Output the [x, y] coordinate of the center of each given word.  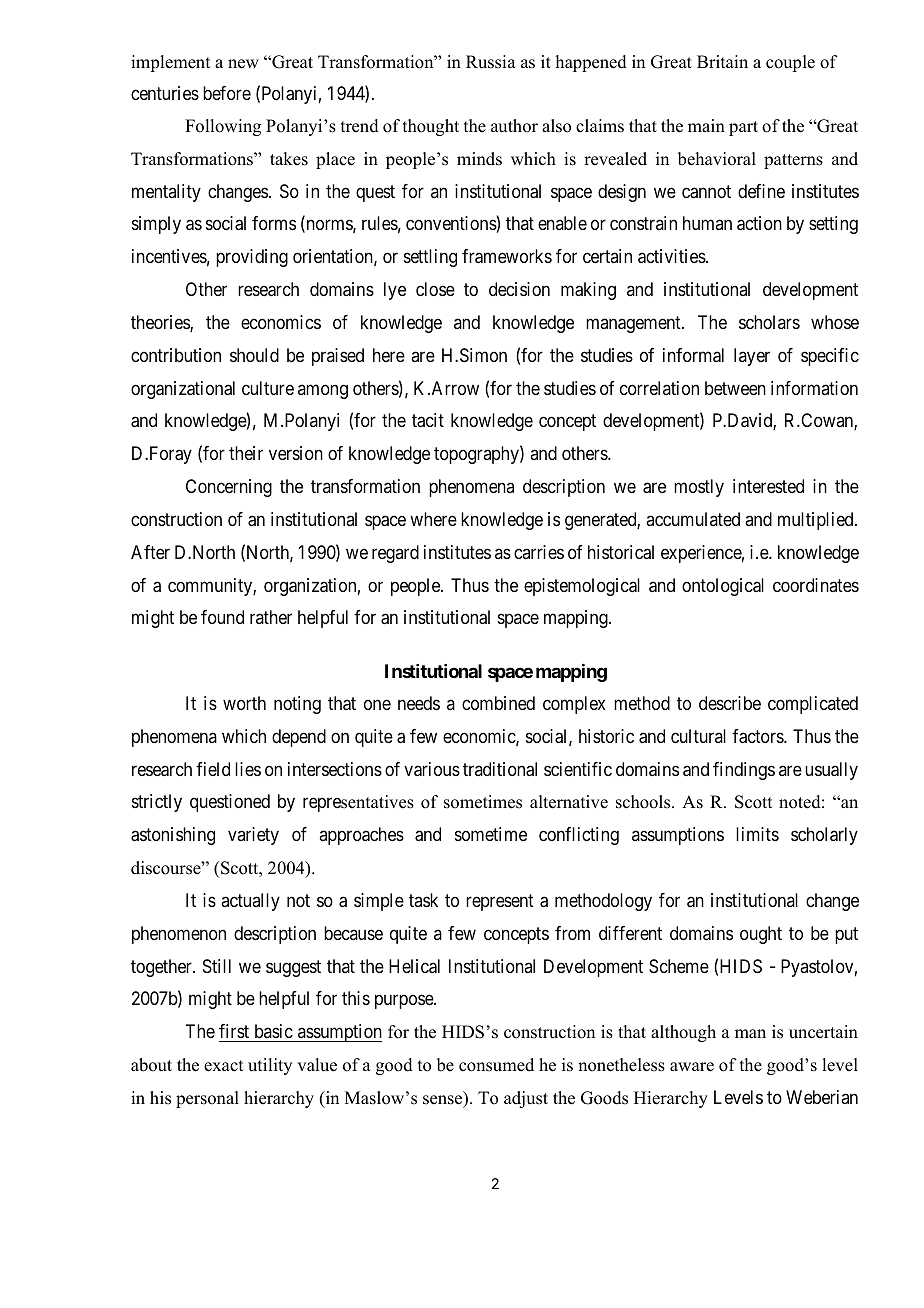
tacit [428, 420]
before [227, 93]
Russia [491, 62]
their [246, 453]
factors [758, 736]
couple [790, 63]
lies [248, 769]
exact [223, 1066]
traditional [500, 769]
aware [692, 1067]
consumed [496, 1065]
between [735, 388]
